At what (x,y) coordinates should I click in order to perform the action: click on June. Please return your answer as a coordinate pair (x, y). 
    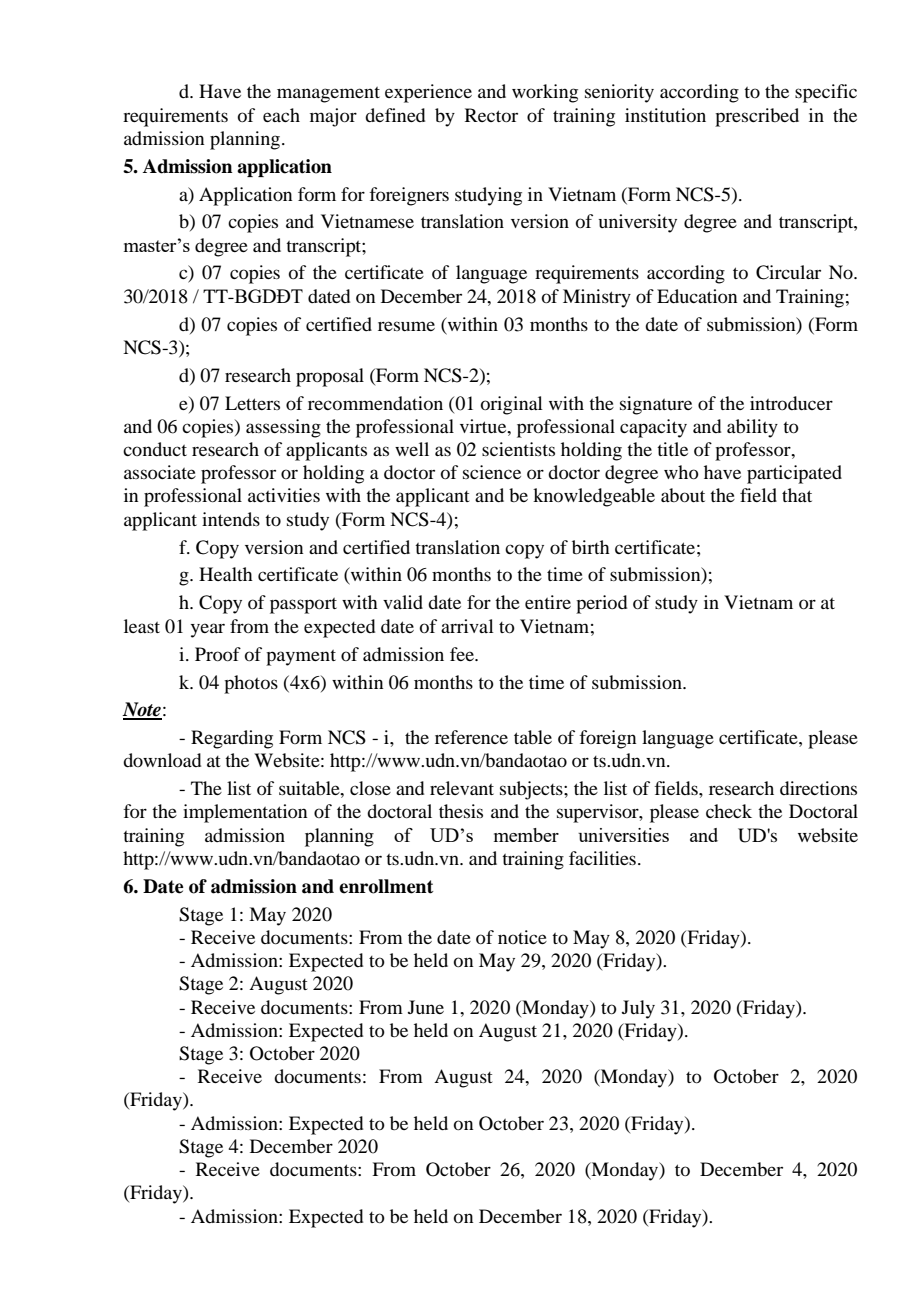
    Looking at the image, I should click on (426, 1007).
